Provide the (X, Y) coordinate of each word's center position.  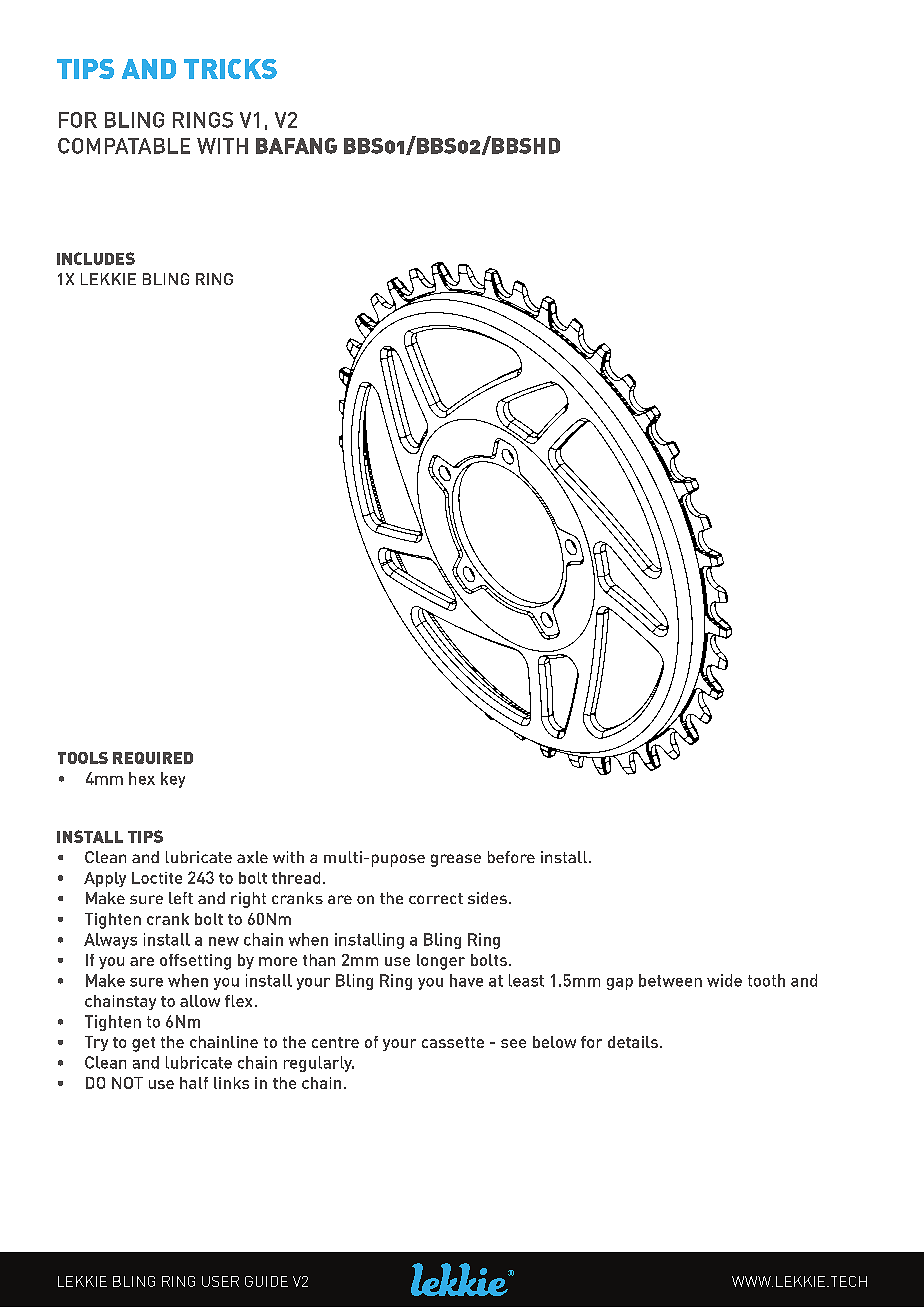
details (633, 1042)
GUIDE (266, 1281)
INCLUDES (96, 258)
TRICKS (230, 69)
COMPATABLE (124, 146)
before (511, 857)
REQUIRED (153, 758)
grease (456, 860)
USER (220, 1281)
